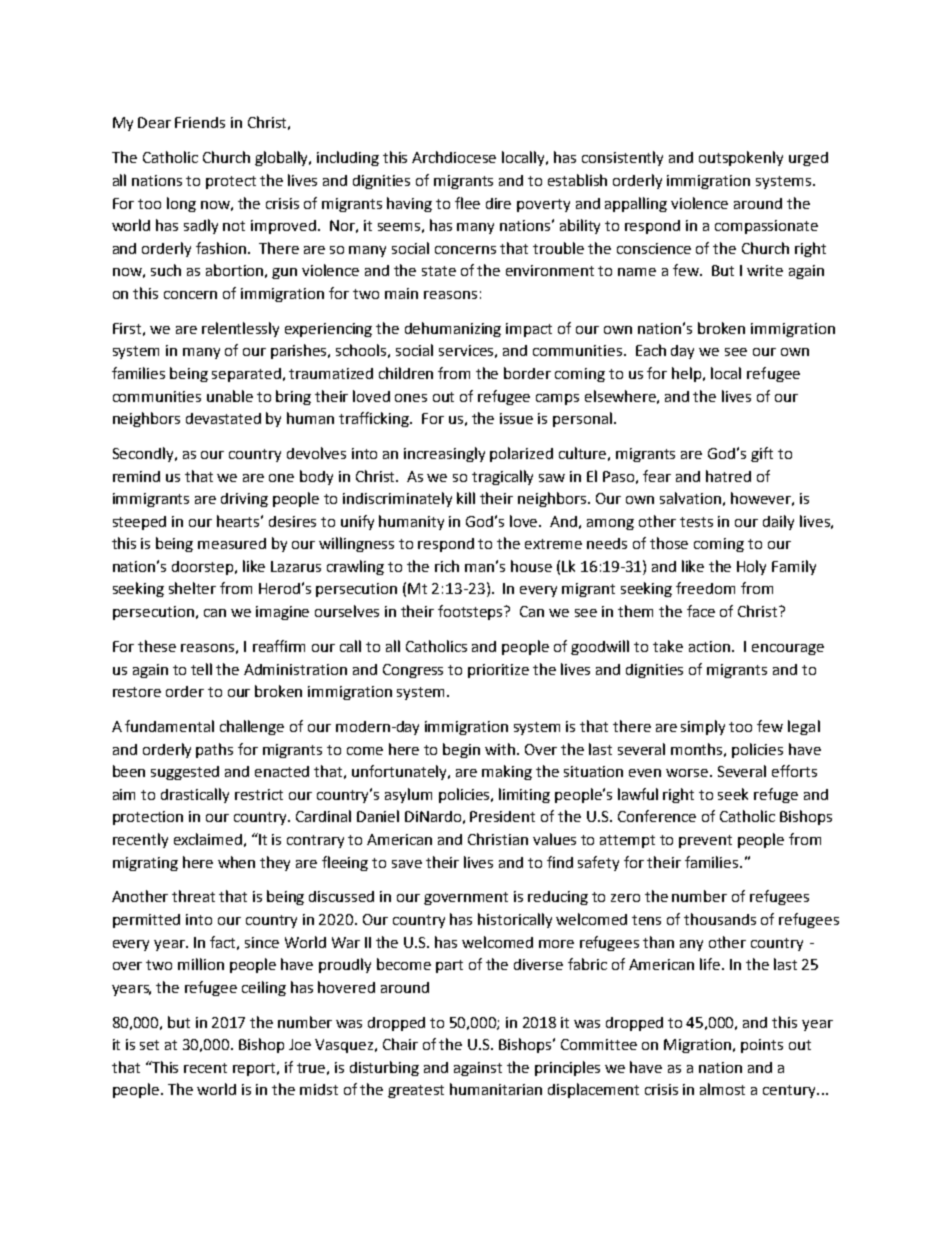 This document has height=1233, width=952. I want to click on tests, so click(696, 522).
